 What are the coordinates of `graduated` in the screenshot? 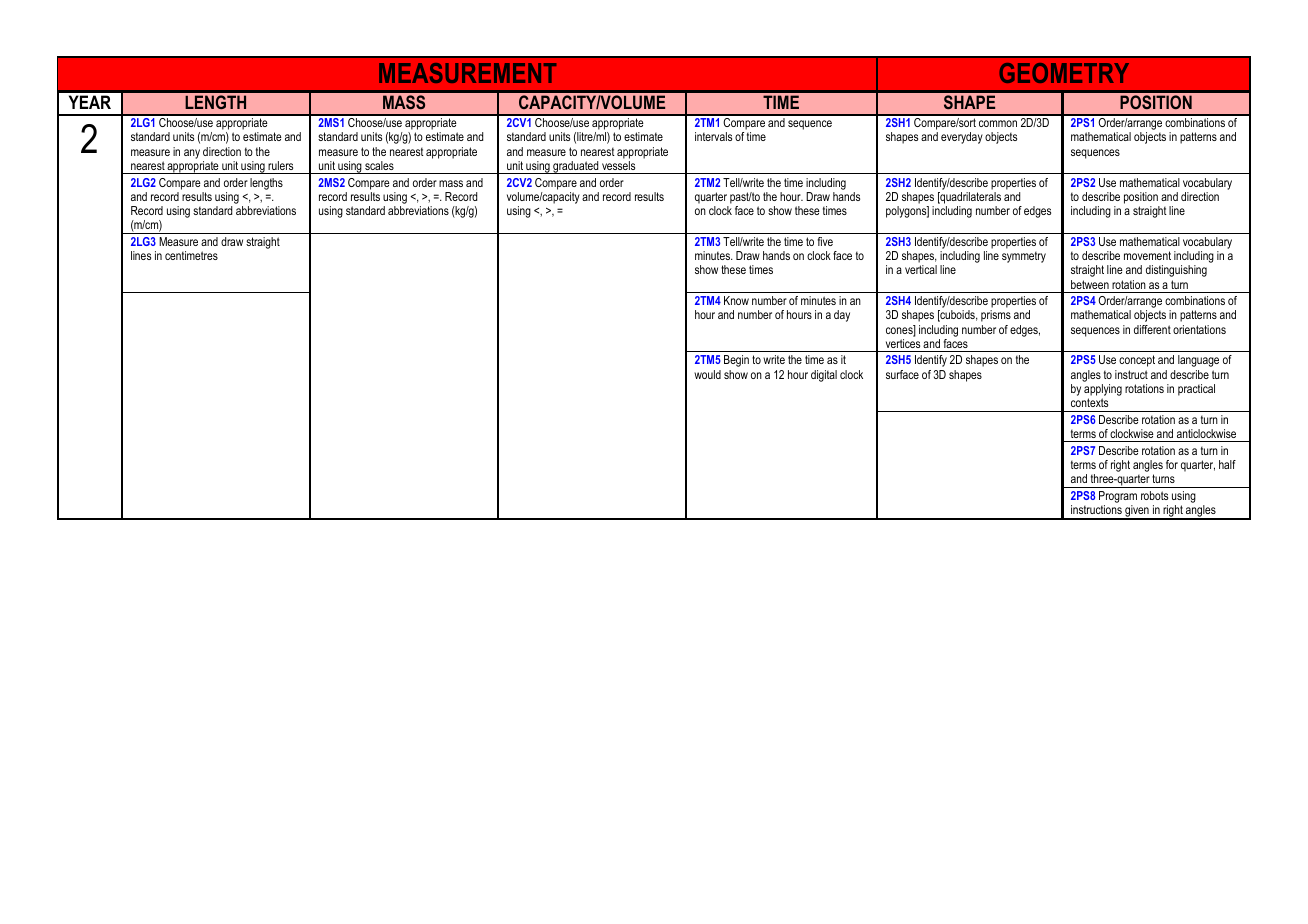 It's located at (576, 167).
